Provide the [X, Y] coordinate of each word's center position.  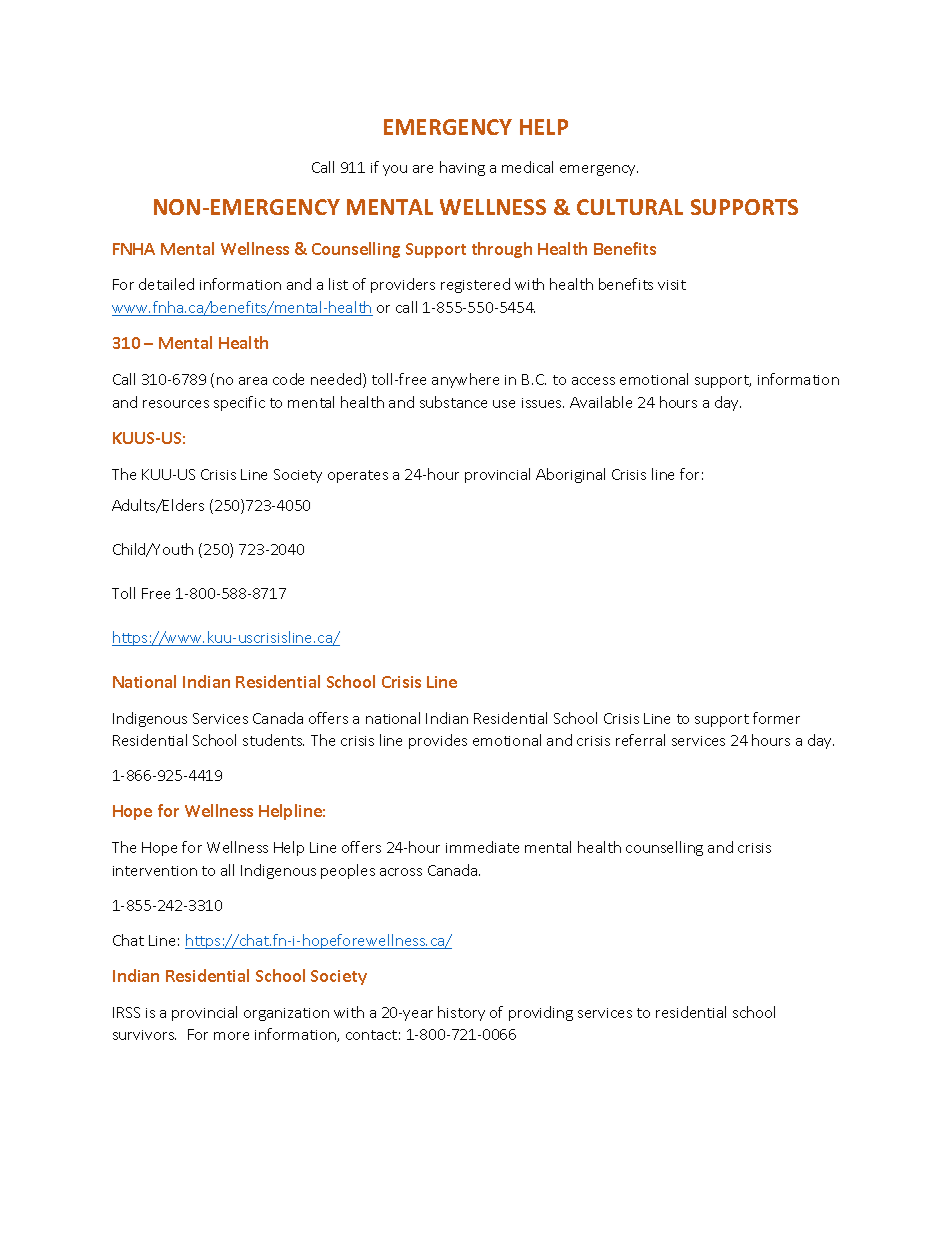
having [462, 168]
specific [239, 403]
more [231, 1036]
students [273, 740]
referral [640, 740]
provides [438, 741]
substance [453, 402]
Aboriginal [570, 475]
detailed [166, 284]
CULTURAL [630, 207]
